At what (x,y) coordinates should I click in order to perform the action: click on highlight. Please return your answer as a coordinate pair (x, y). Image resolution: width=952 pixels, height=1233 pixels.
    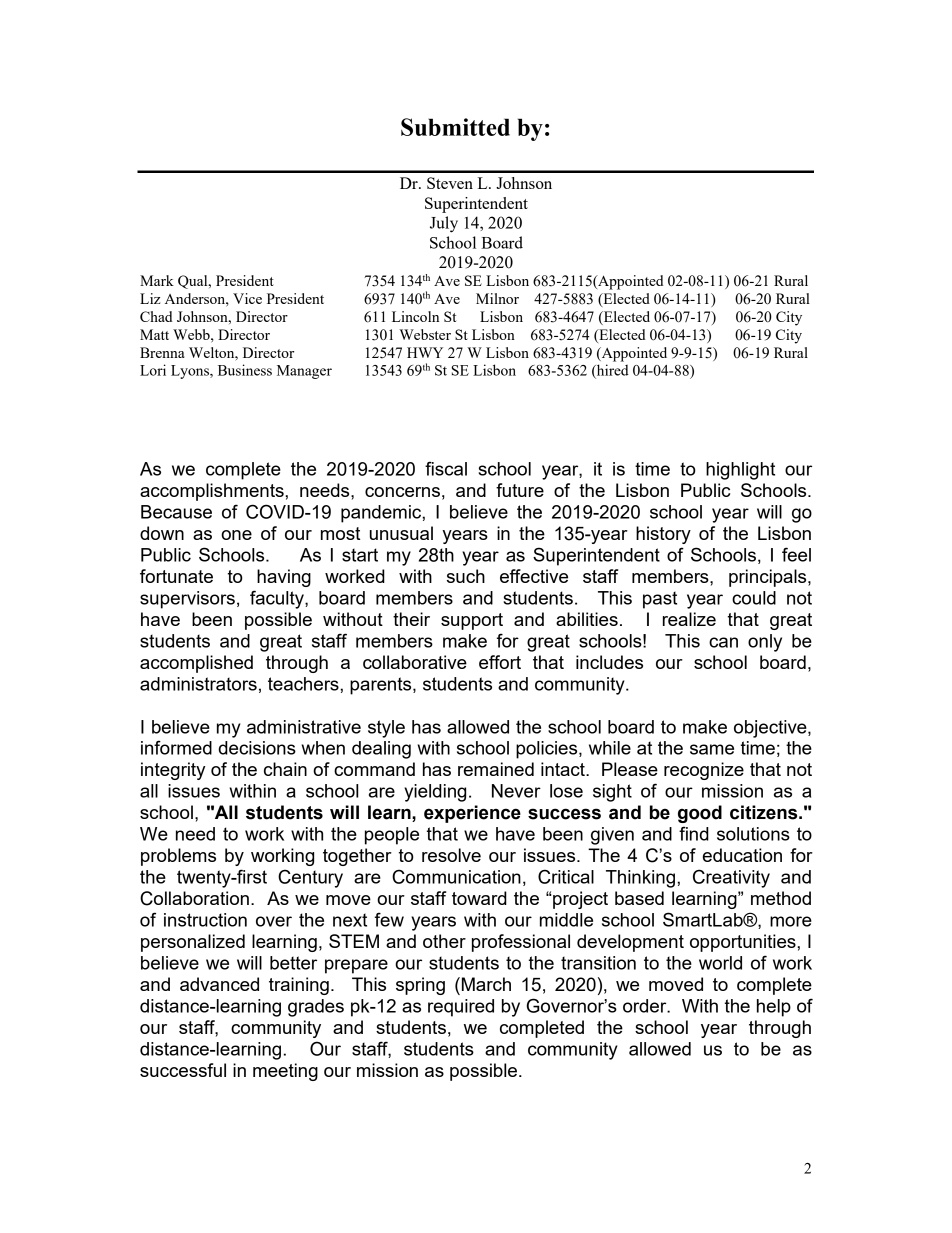
    Looking at the image, I should click on (740, 471).
